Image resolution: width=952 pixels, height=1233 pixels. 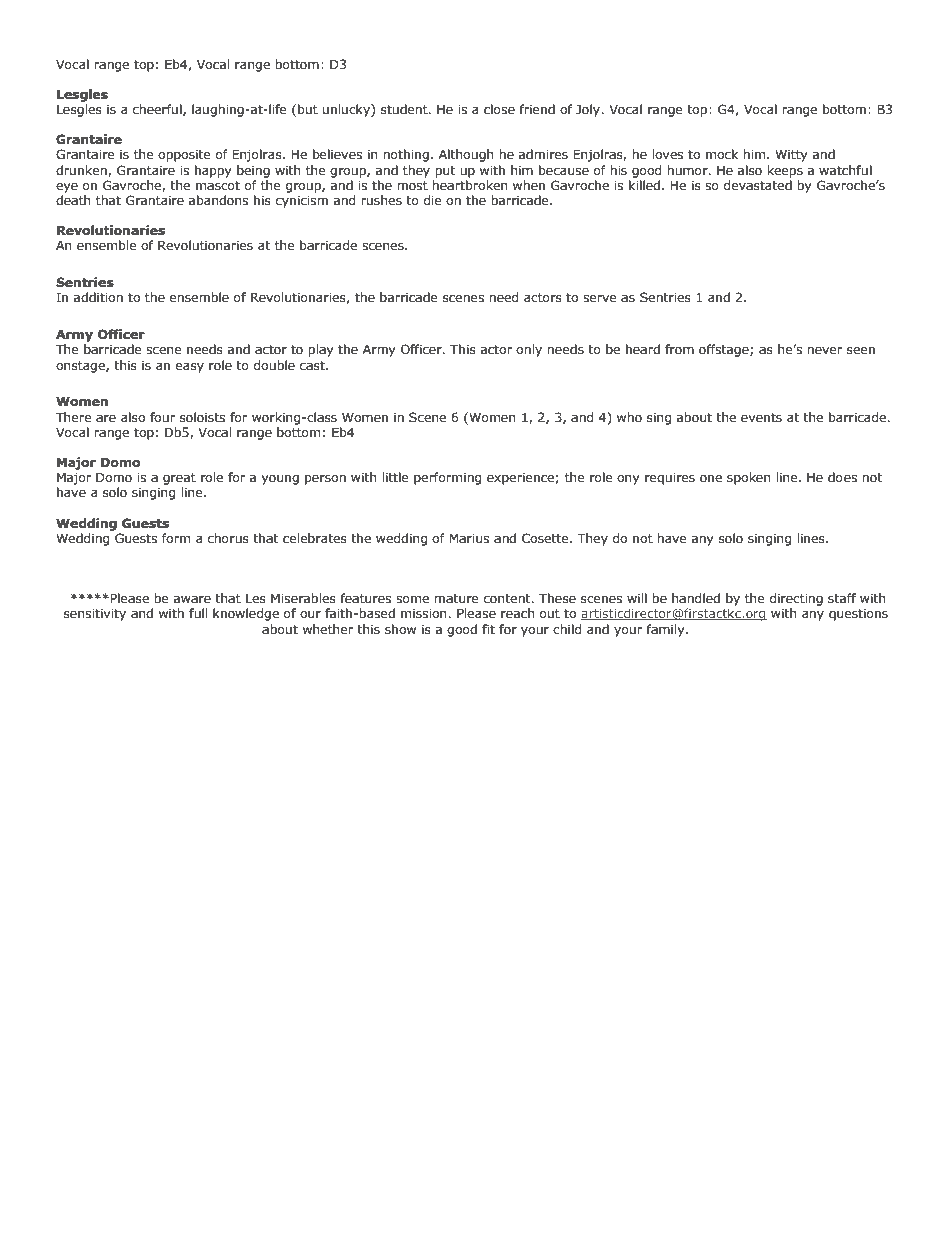 What do you see at coordinates (158, 110) in the page?
I see `cheerful` at bounding box center [158, 110].
